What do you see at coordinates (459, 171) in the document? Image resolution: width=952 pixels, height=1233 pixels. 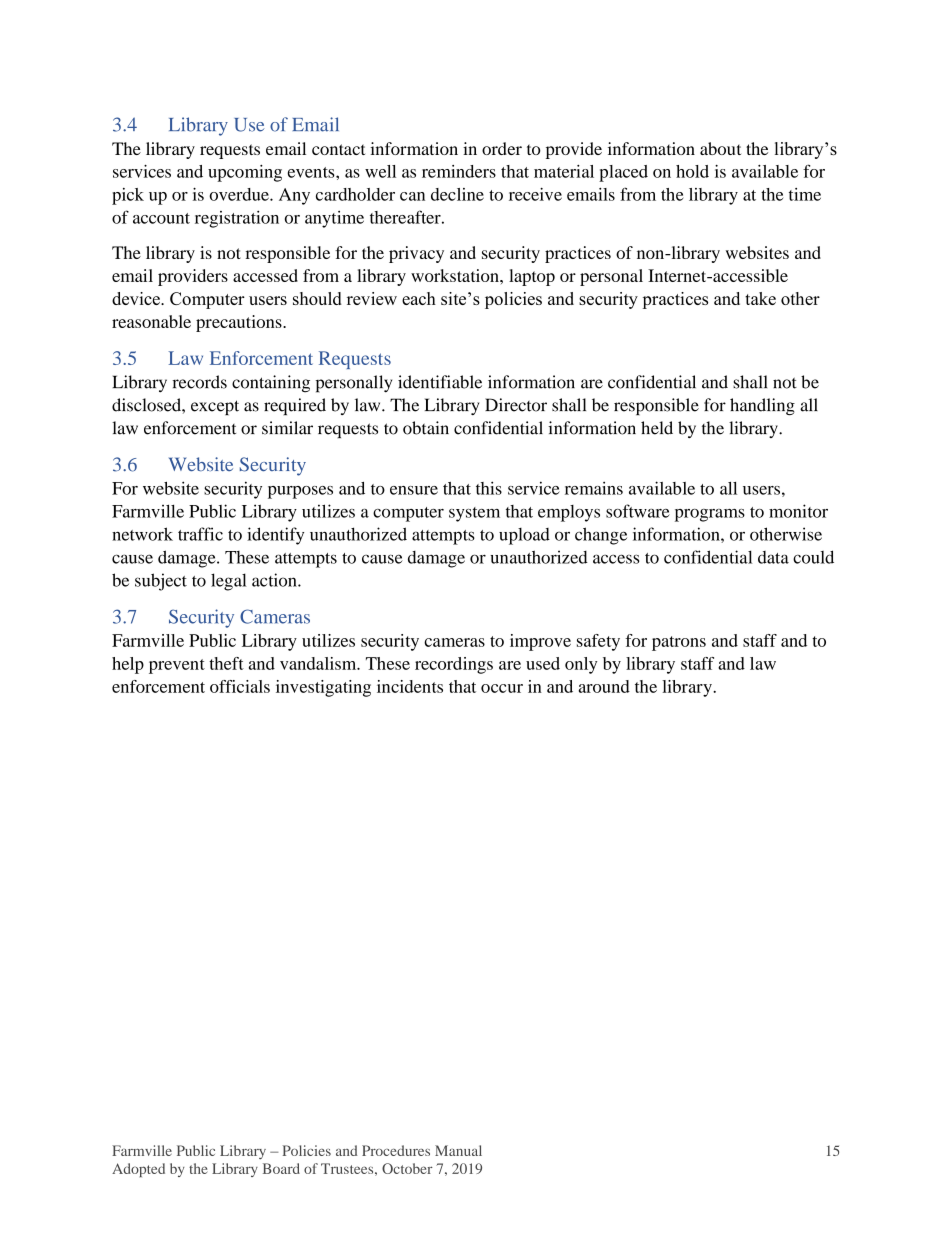 I see `reminders` at bounding box center [459, 171].
